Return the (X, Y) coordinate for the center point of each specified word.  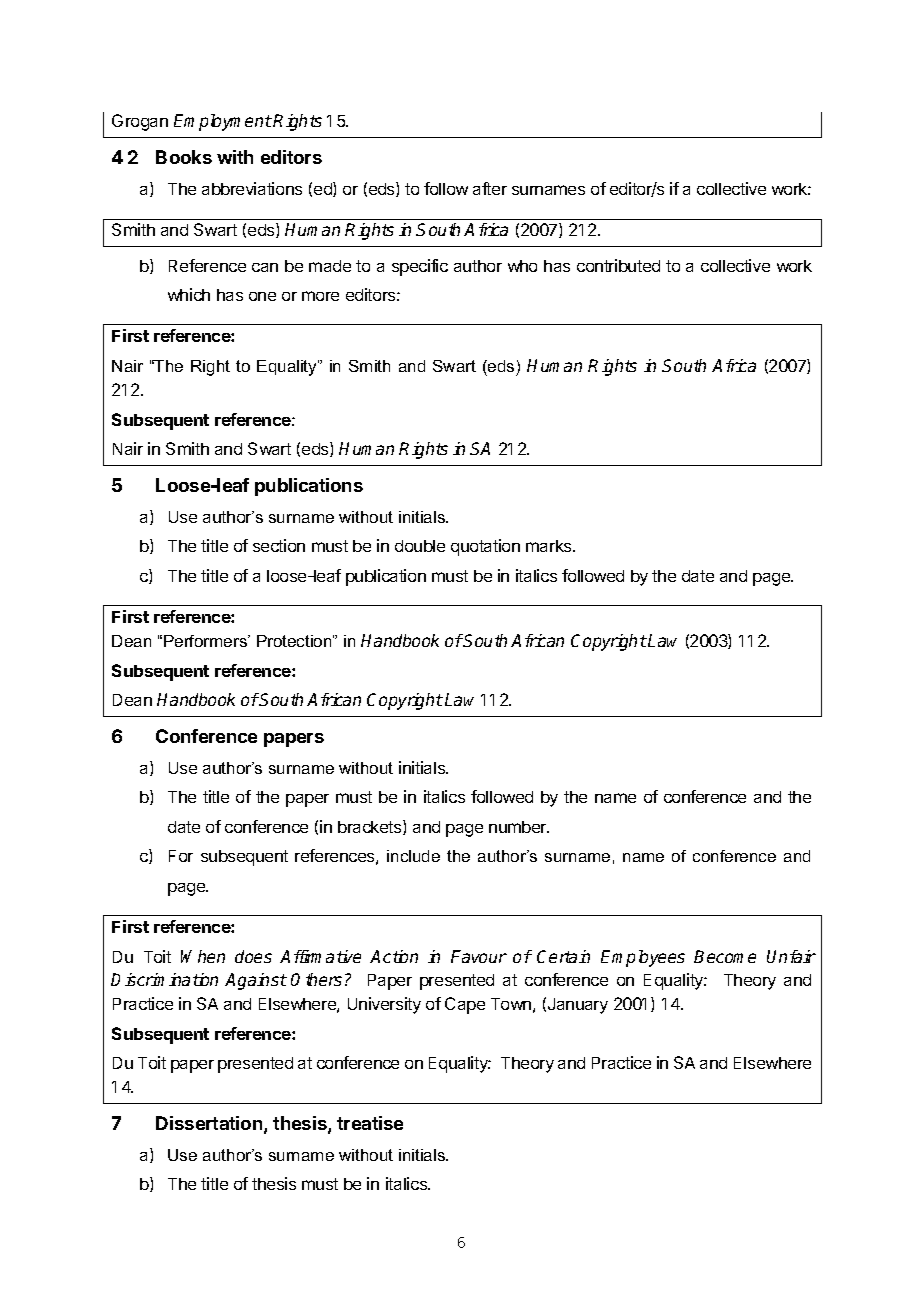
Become (725, 956)
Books (184, 157)
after (490, 188)
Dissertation (210, 1124)
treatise (370, 1123)
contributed (618, 265)
